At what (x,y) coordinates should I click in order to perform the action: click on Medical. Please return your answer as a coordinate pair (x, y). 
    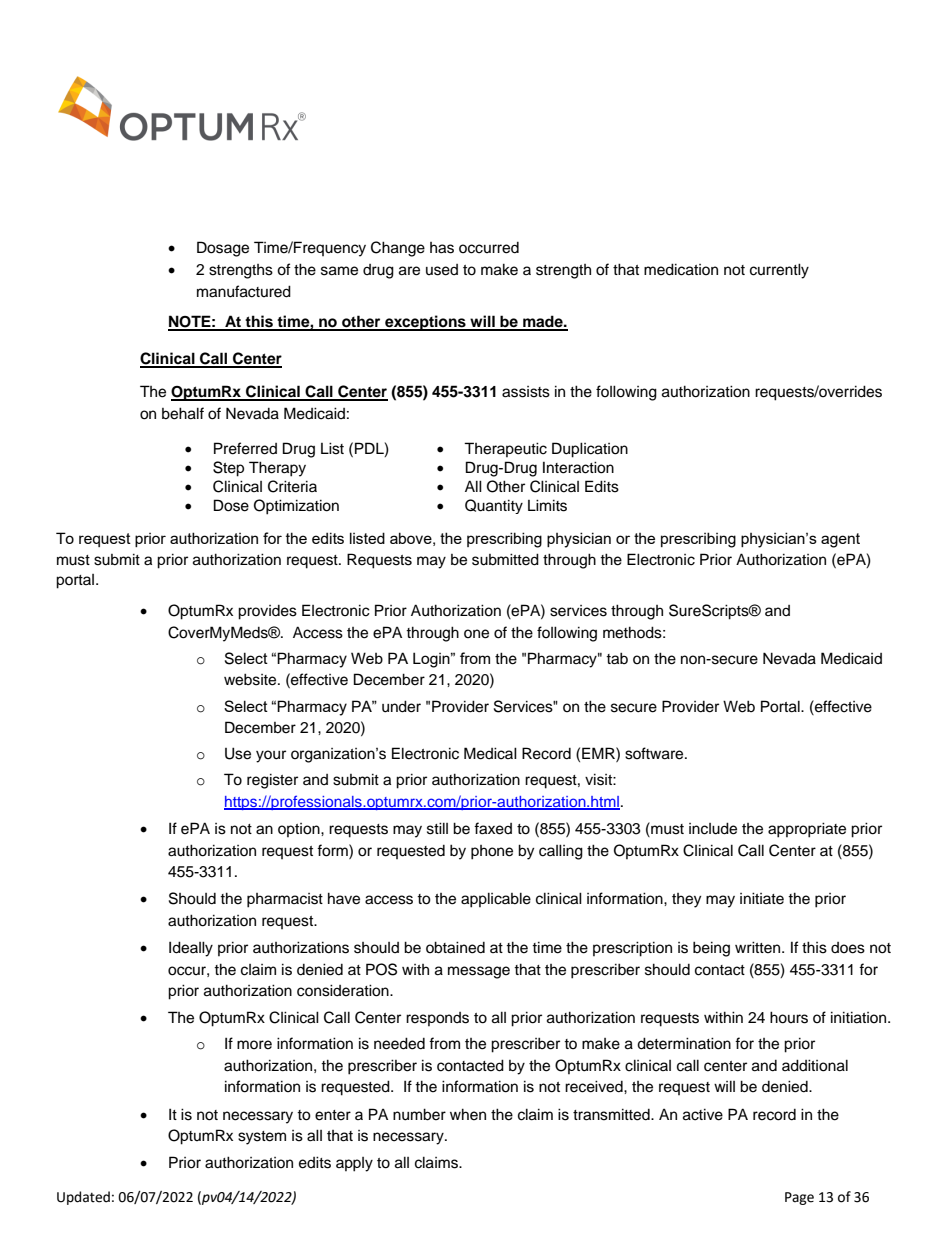
    Looking at the image, I should click on (490, 753).
